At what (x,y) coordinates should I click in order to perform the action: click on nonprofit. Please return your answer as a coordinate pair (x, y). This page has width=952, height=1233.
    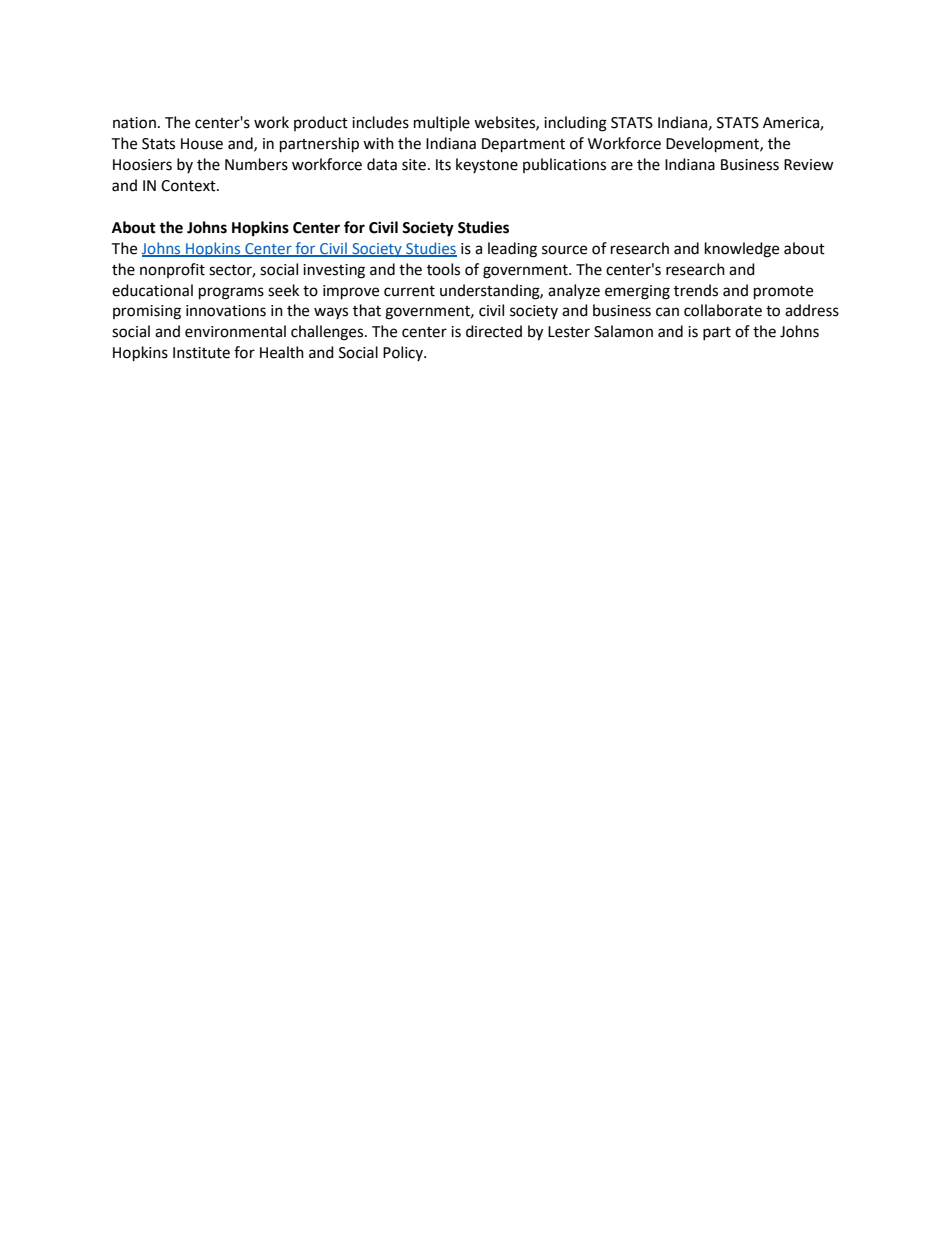
    Looking at the image, I should click on (172, 270).
